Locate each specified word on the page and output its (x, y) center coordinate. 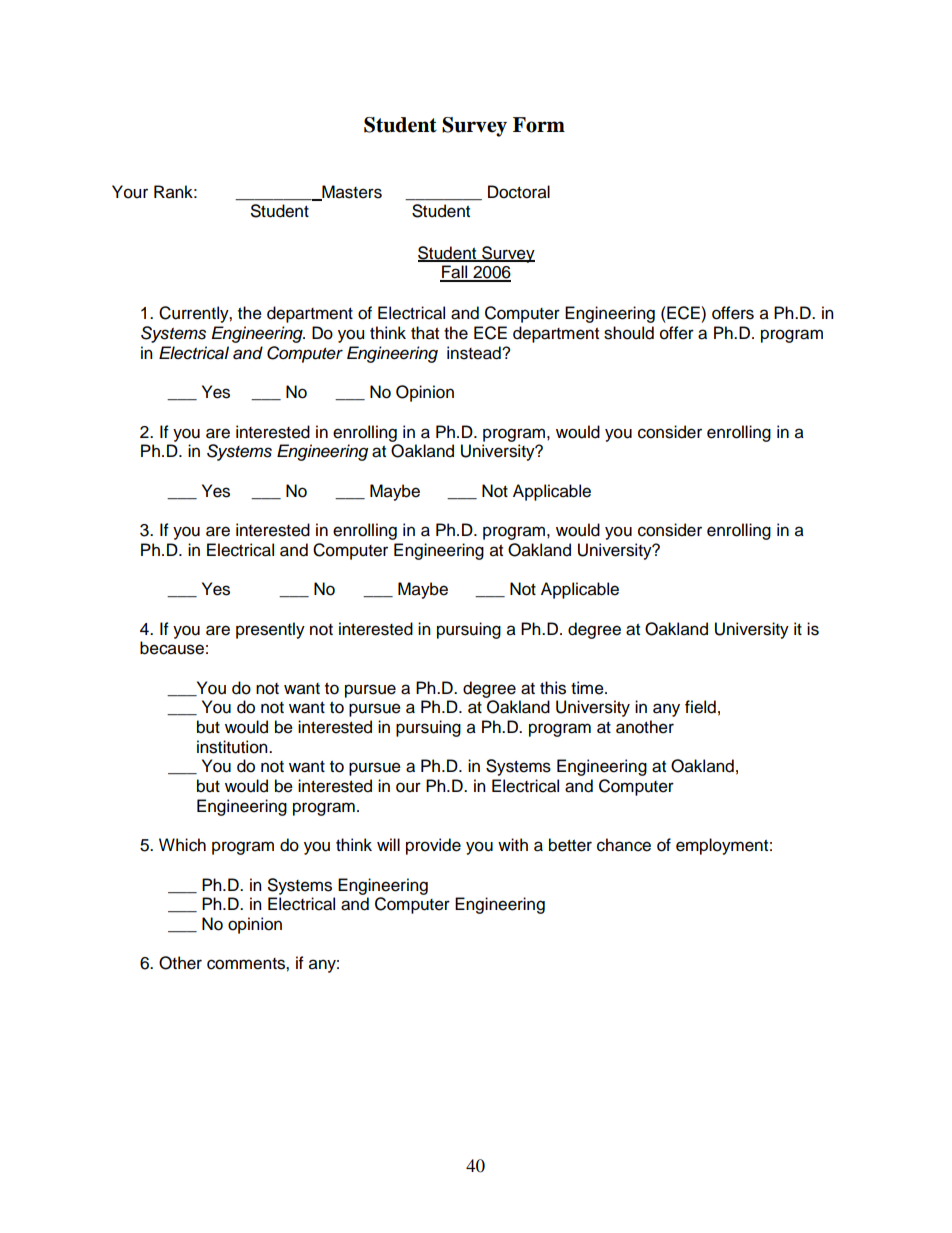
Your (130, 192)
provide (433, 846)
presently (270, 630)
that (425, 333)
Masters (351, 193)
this (553, 688)
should (629, 333)
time (588, 688)
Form (539, 125)
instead (475, 353)
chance (624, 845)
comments (247, 964)
